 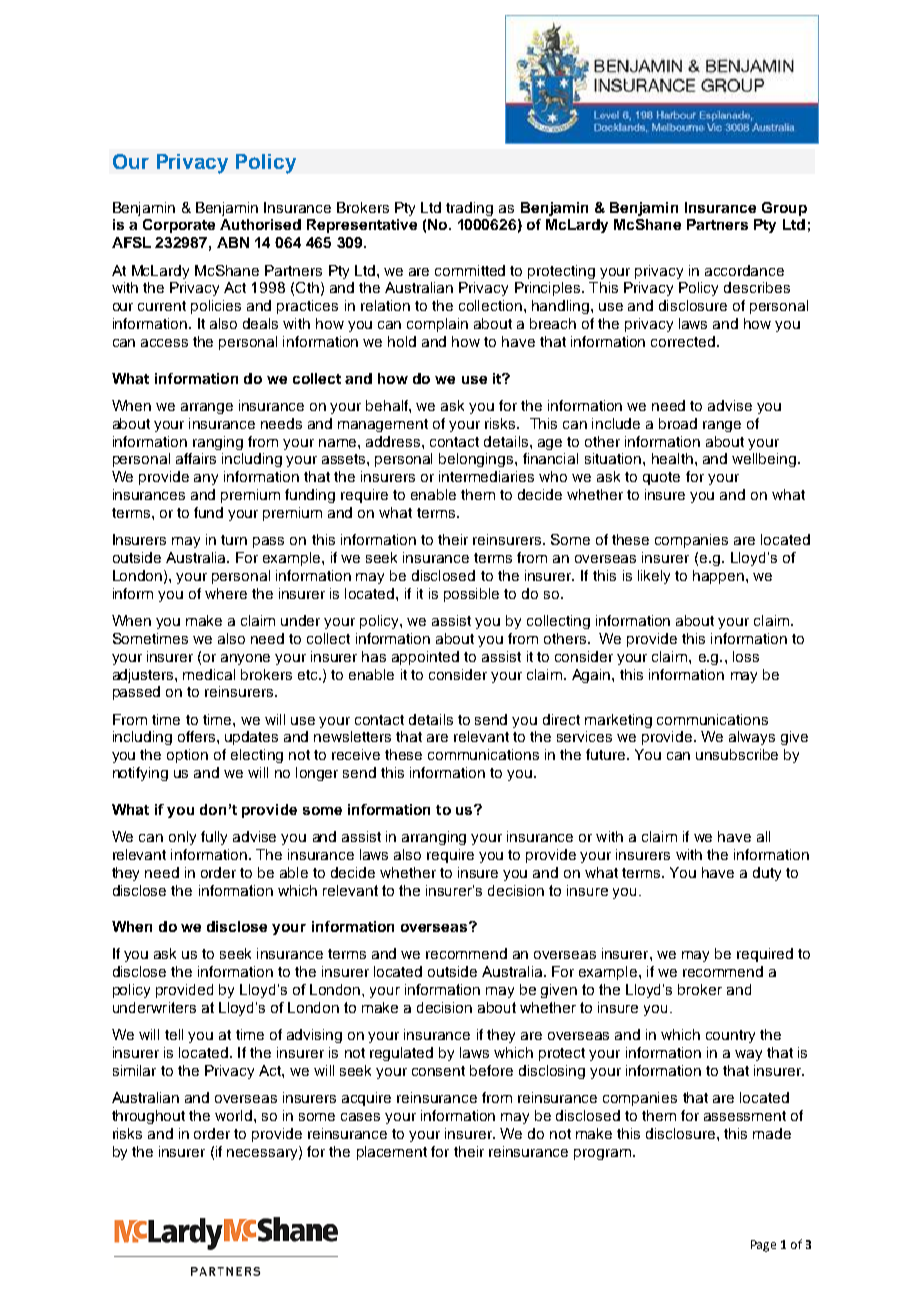 I want to click on receive, so click(x=356, y=754).
